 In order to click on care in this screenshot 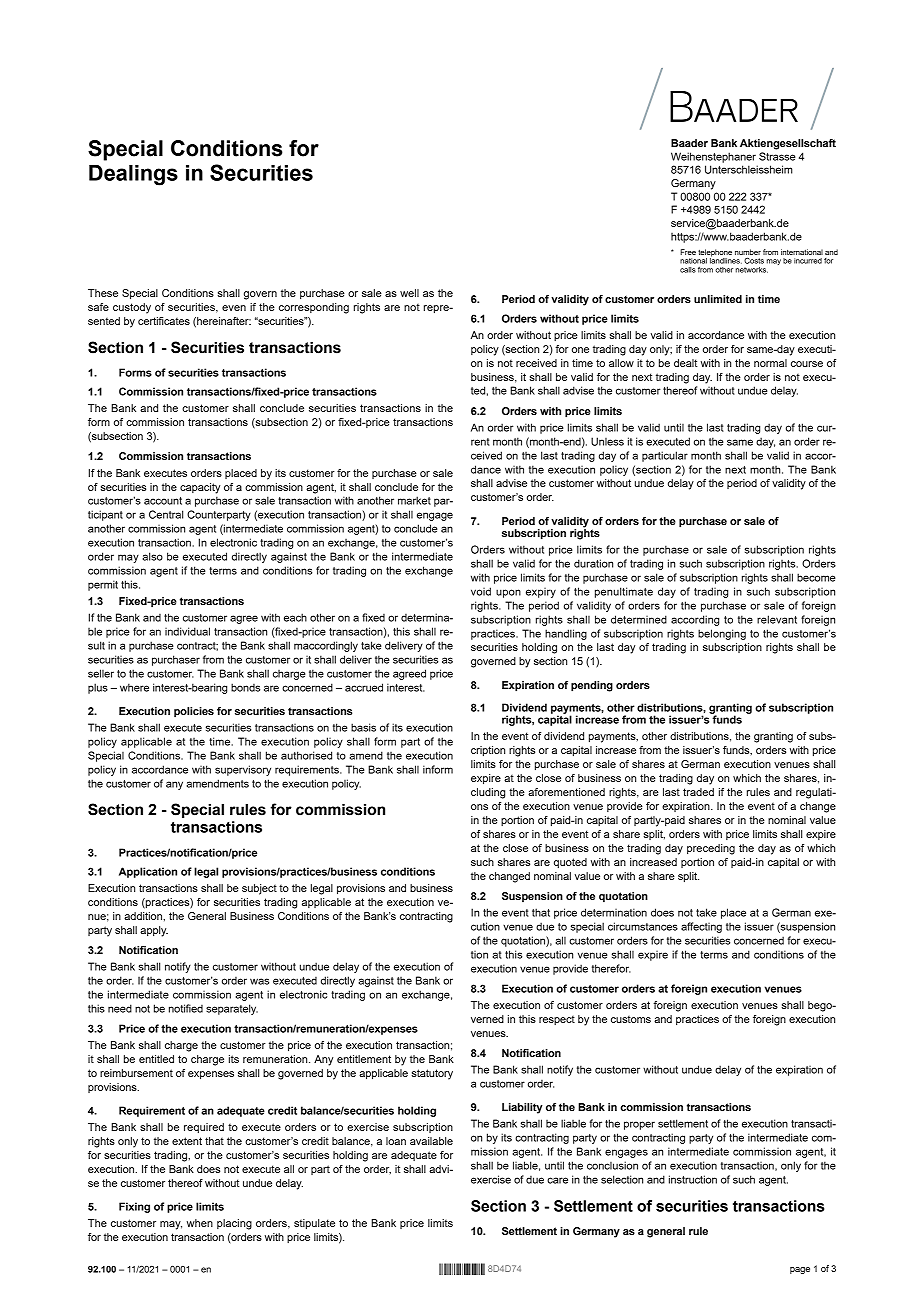, I will do `click(557, 1180)`.
